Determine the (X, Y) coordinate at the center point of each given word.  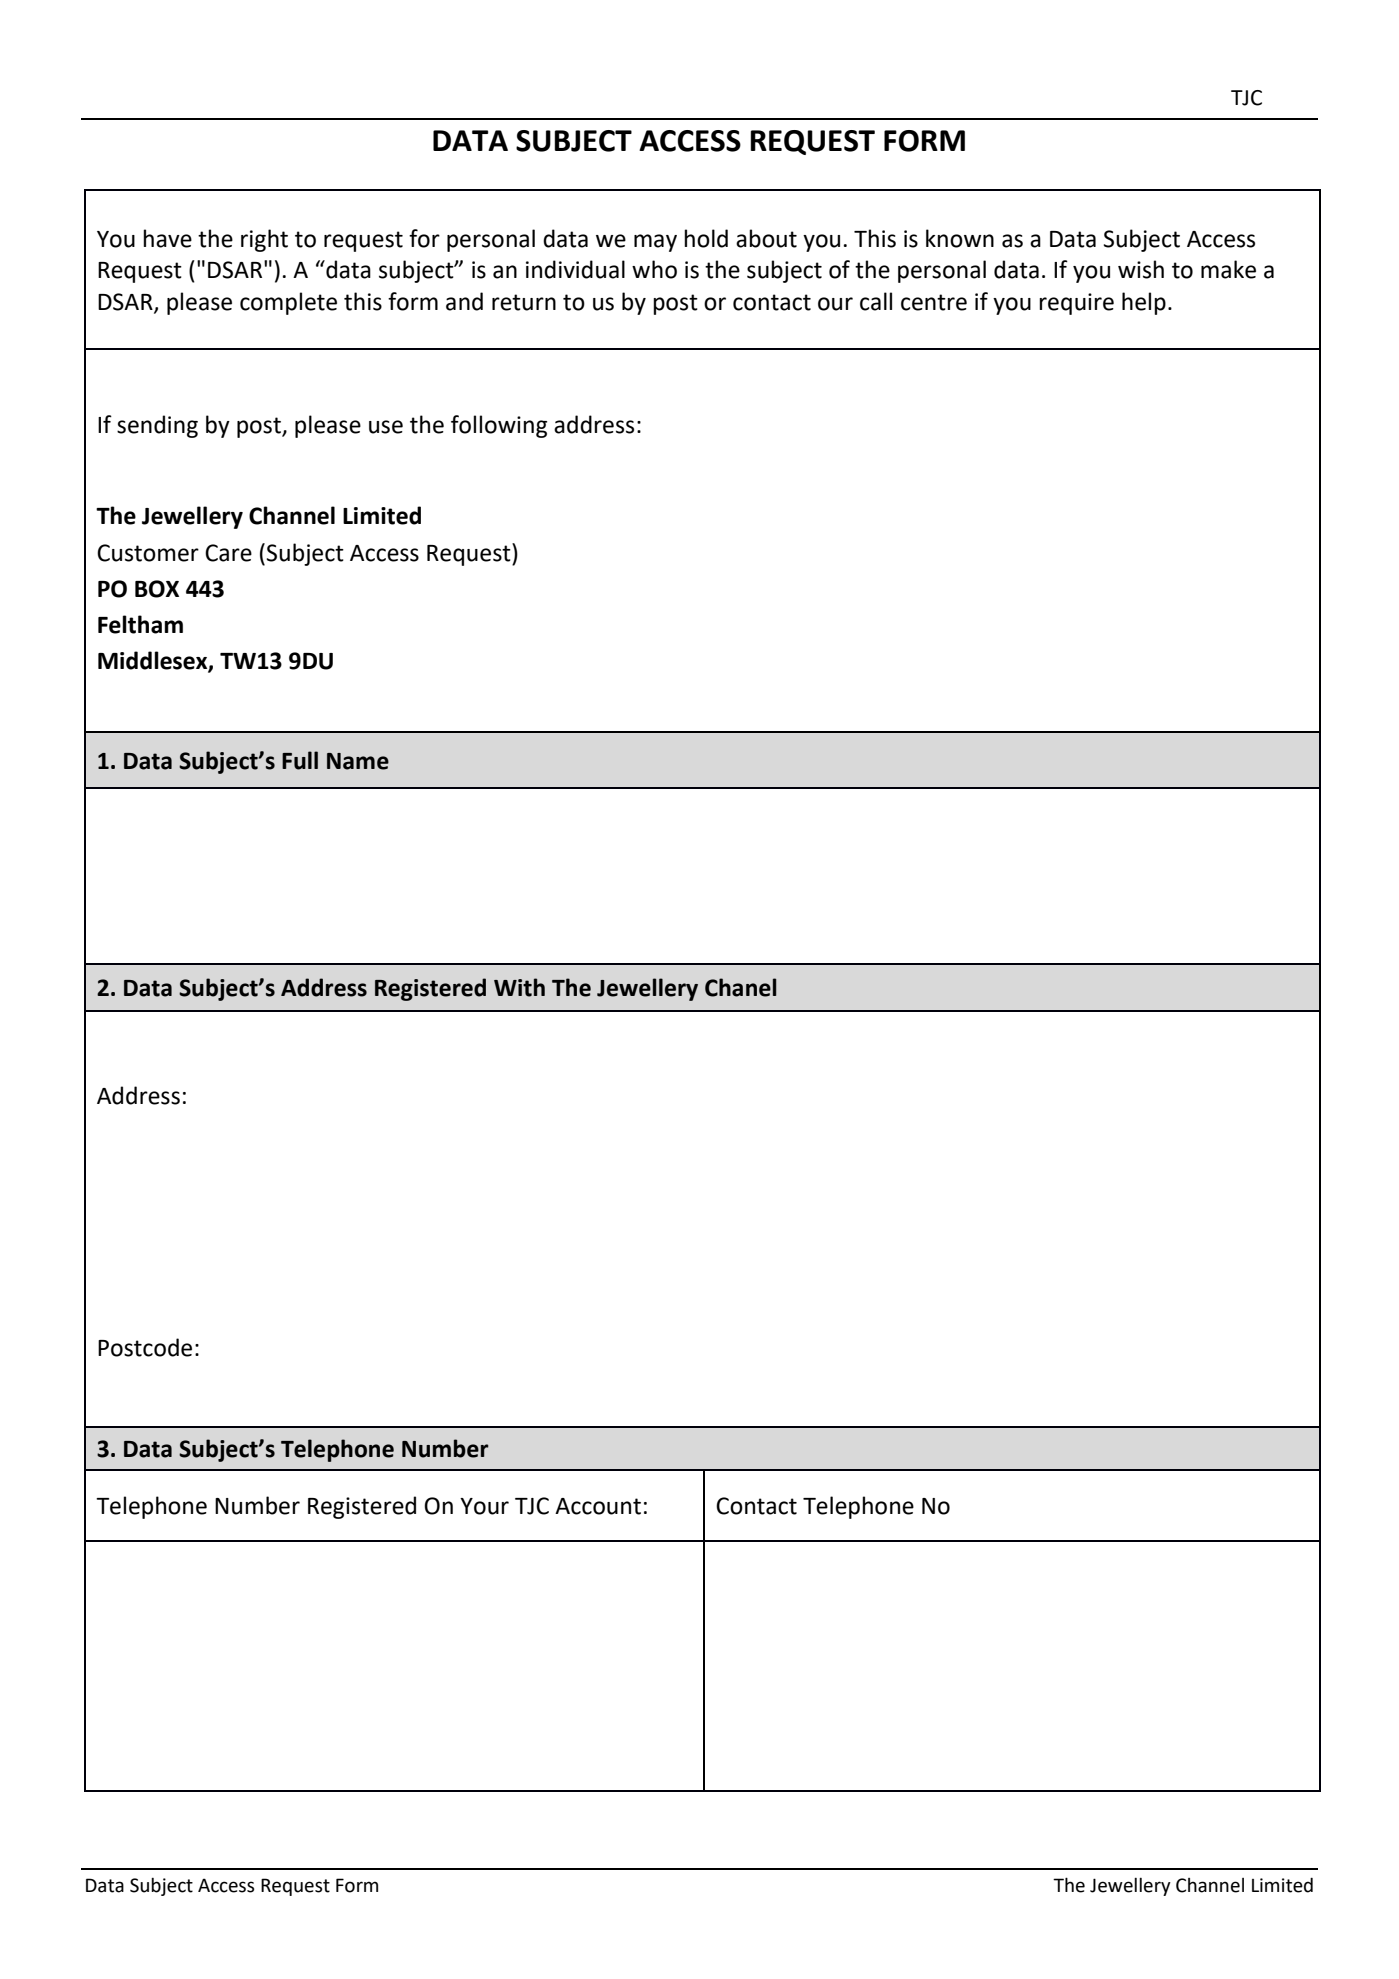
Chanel (740, 987)
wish (1141, 269)
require (1076, 304)
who (654, 269)
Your (484, 1506)
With (519, 987)
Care (228, 553)
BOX (157, 589)
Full (300, 760)
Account (598, 1506)
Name (358, 761)
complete (288, 303)
